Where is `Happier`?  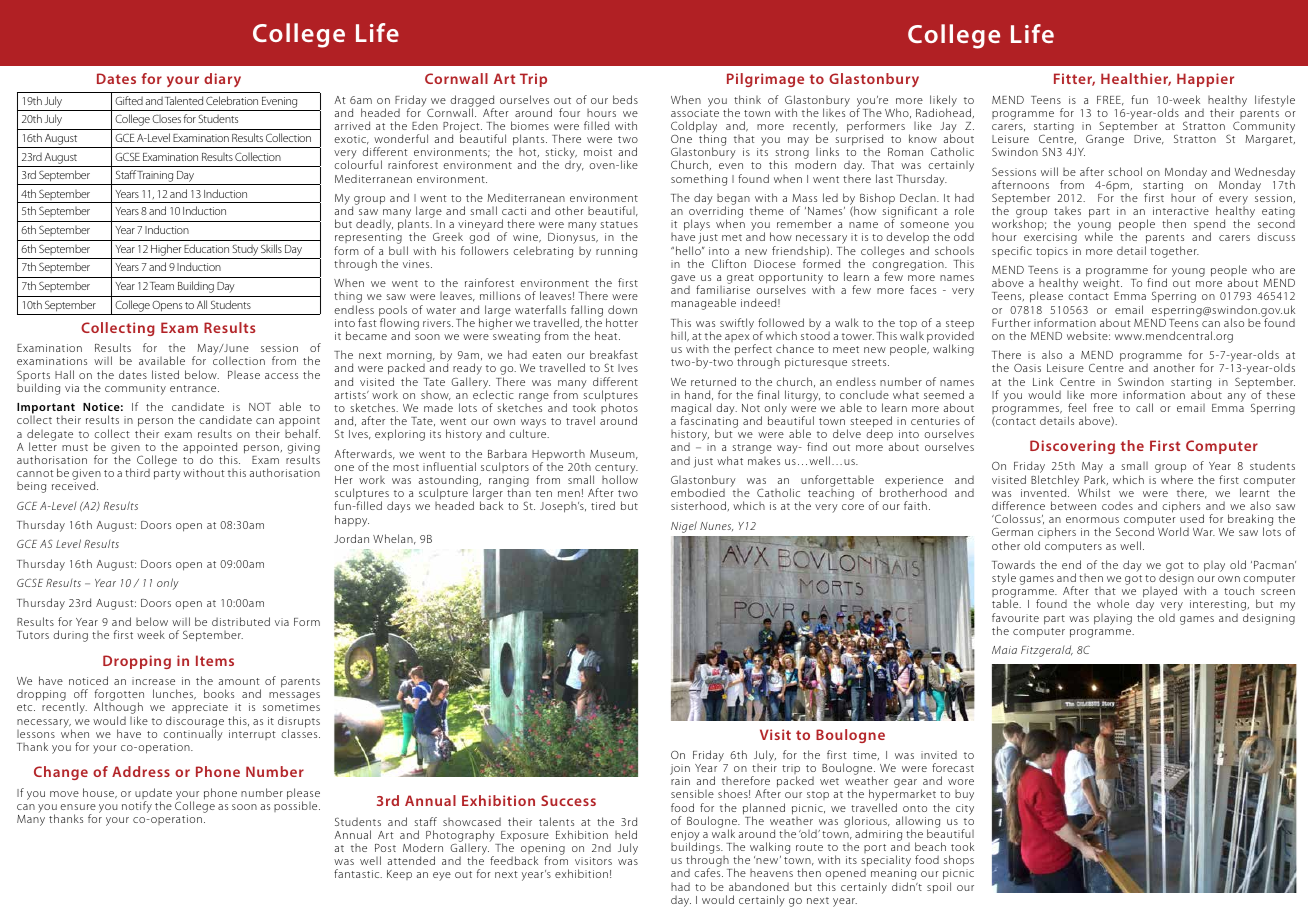
Happier is located at coordinates (1205, 80).
